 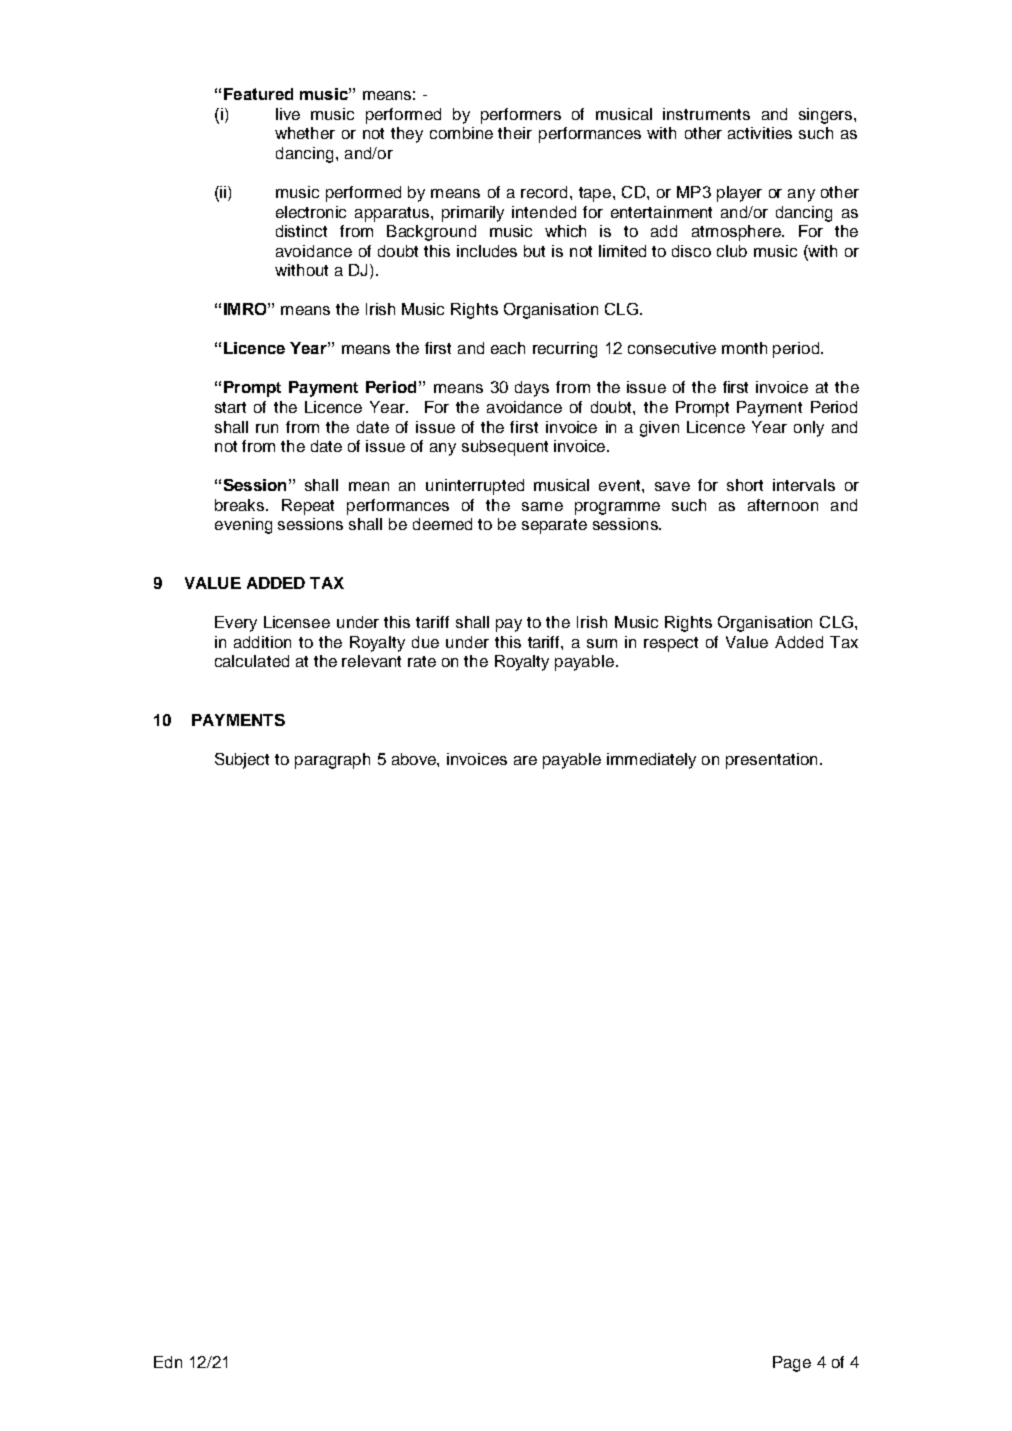 What do you see at coordinates (651, 761) in the page?
I see `immediately` at bounding box center [651, 761].
